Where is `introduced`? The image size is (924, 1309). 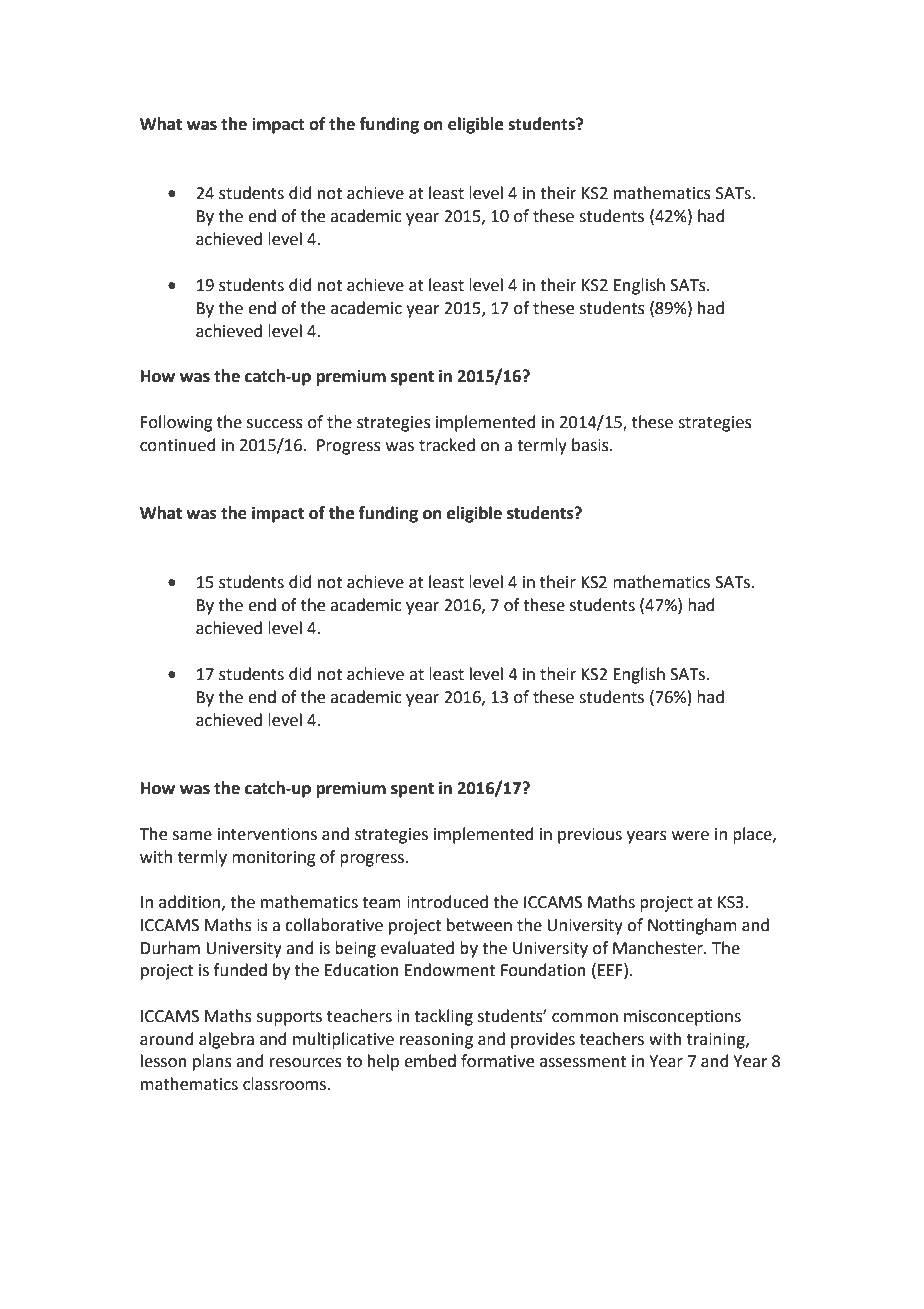 introduced is located at coordinates (447, 902).
